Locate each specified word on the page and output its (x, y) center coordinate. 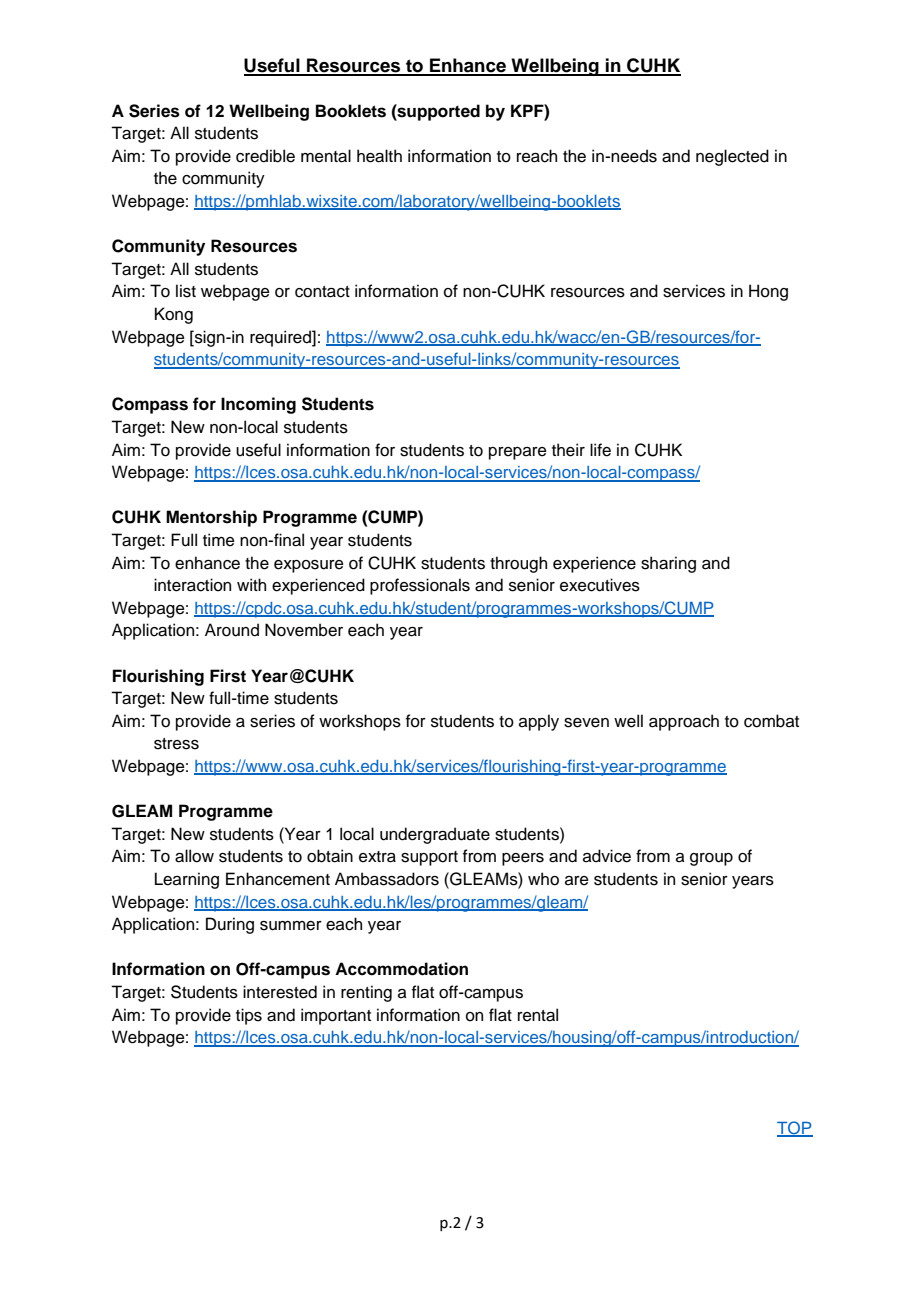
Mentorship (211, 518)
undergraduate (435, 835)
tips (249, 1016)
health (379, 156)
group (711, 859)
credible (265, 156)
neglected (732, 157)
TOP (795, 1128)
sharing (668, 564)
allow (194, 856)
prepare (518, 453)
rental (538, 1015)
